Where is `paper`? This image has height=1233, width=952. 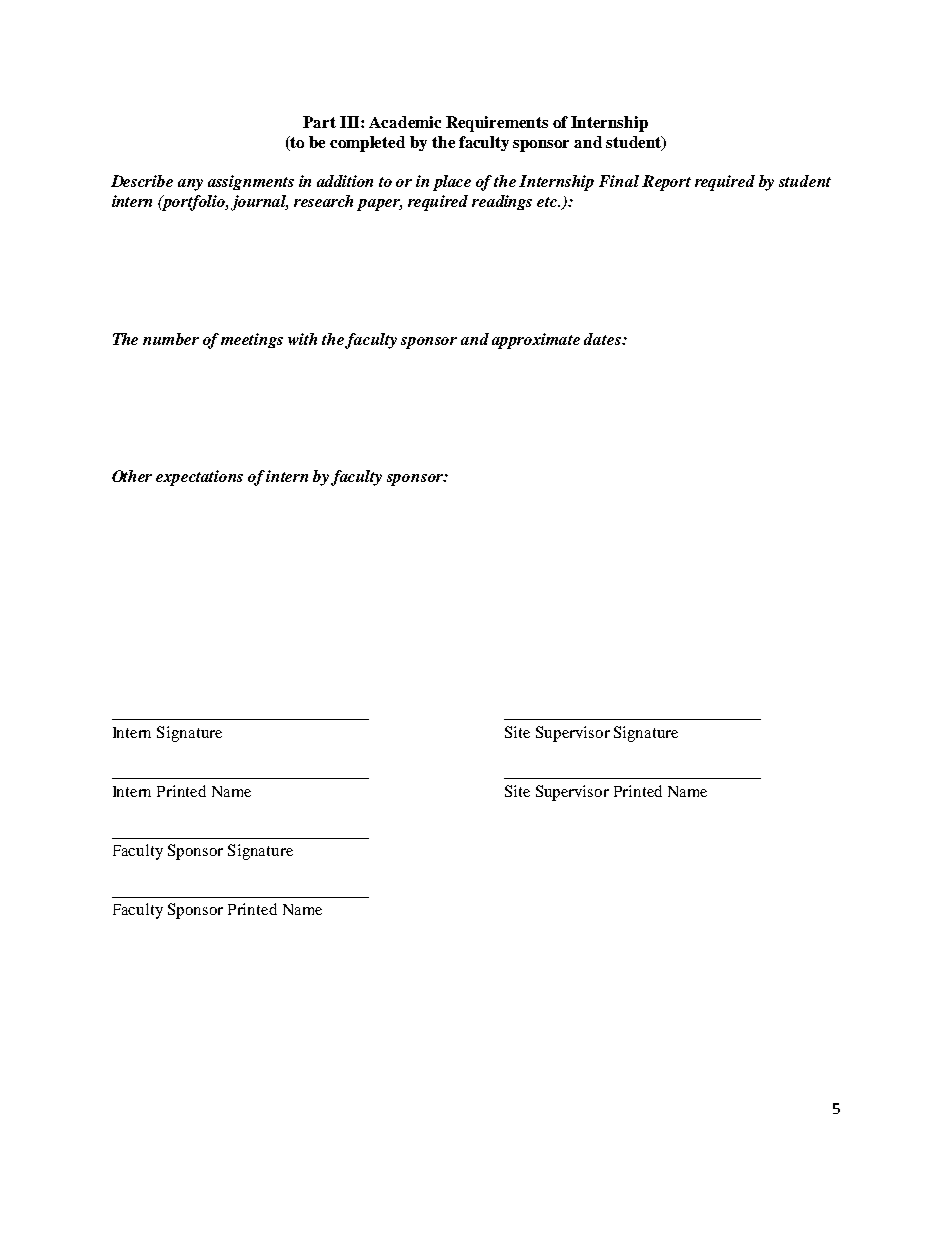
paper is located at coordinates (379, 205).
